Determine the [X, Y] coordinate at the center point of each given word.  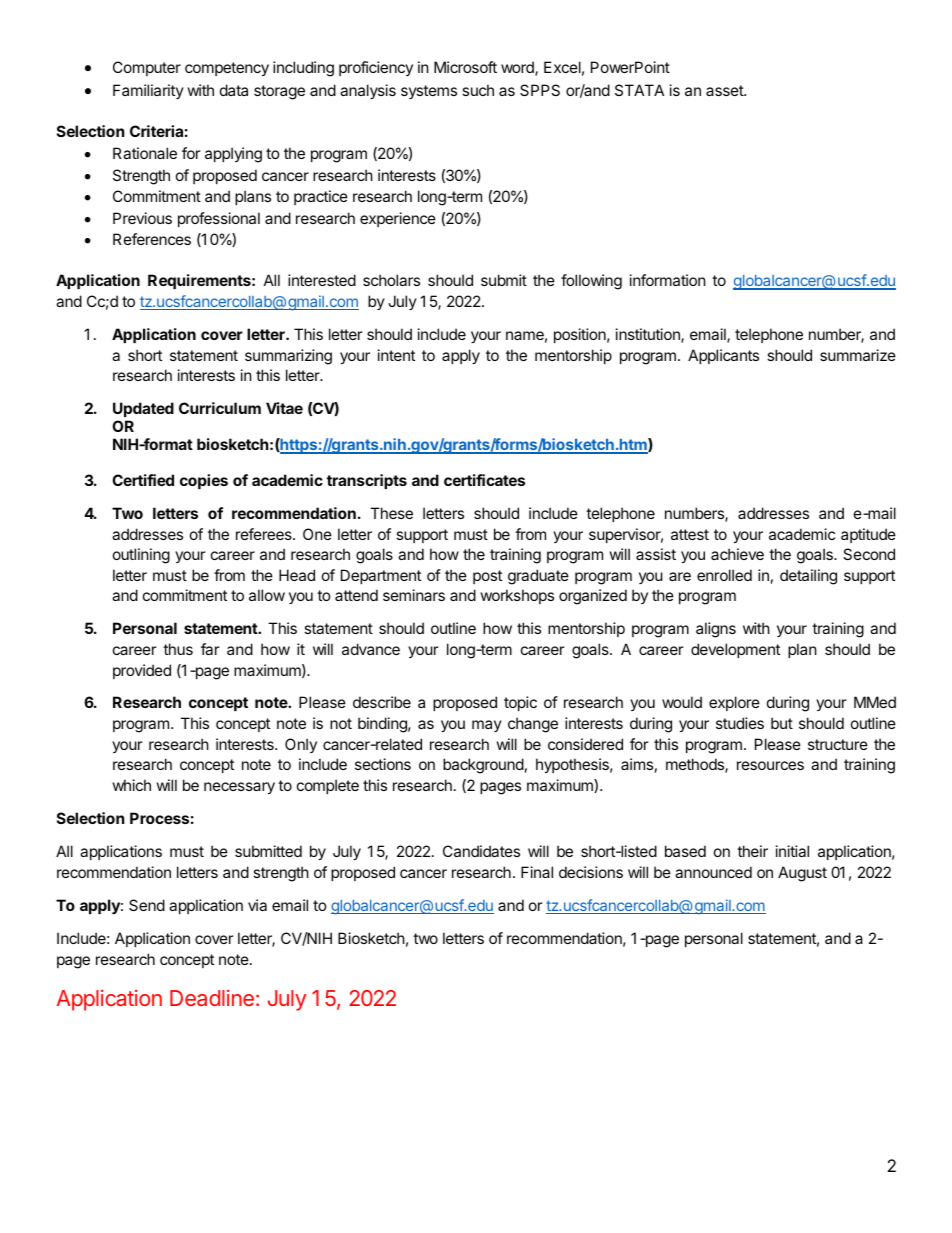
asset [725, 90]
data [234, 90]
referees [265, 534]
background [483, 766]
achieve [737, 554]
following [591, 282]
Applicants [723, 356]
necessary [239, 788]
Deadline [212, 998]
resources [770, 765]
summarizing [288, 357]
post [487, 577]
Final [537, 872]
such [478, 90]
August [802, 874]
